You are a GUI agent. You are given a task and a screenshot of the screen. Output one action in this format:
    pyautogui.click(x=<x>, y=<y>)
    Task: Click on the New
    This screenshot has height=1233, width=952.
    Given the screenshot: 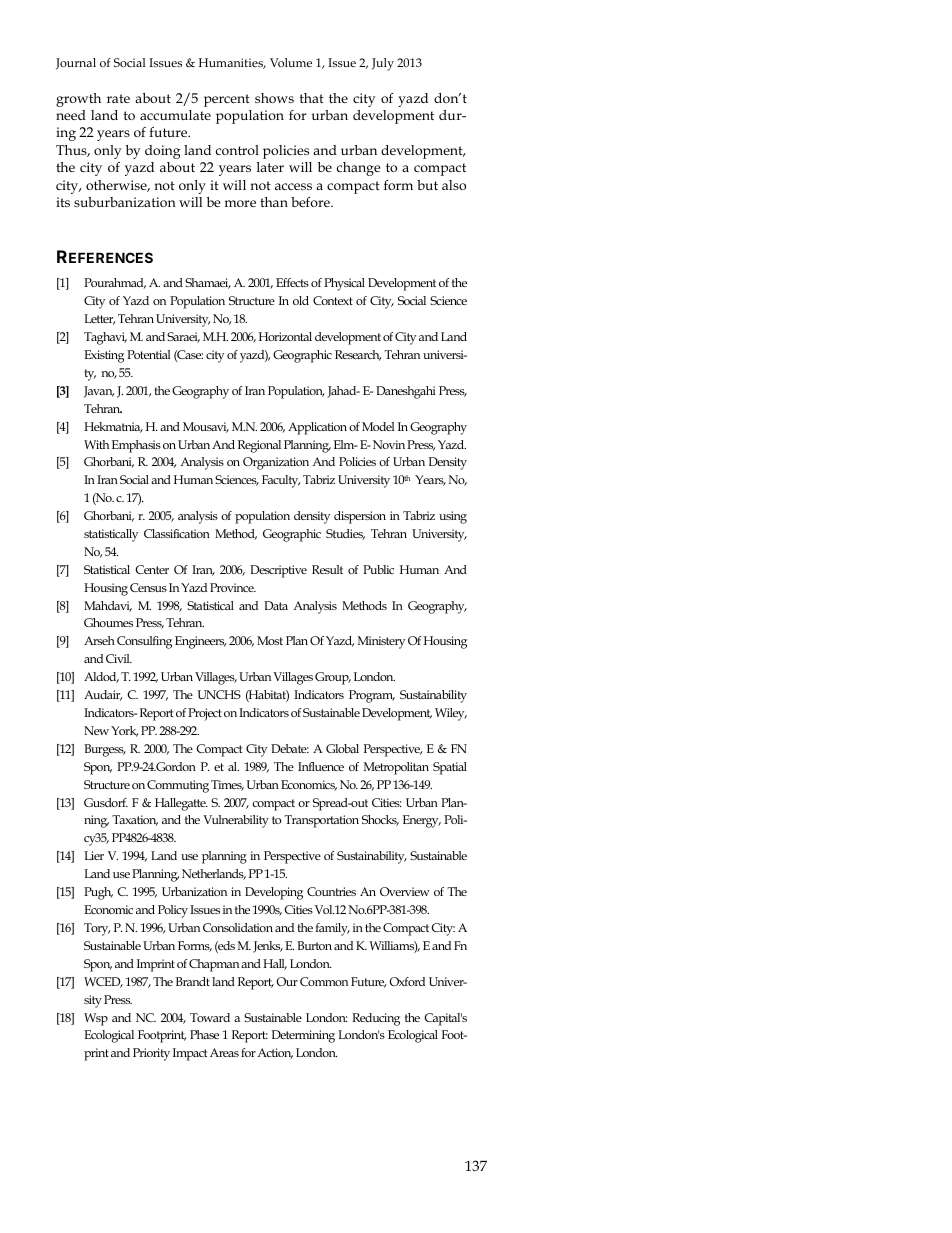 What is the action you would take?
    pyautogui.click(x=96, y=730)
